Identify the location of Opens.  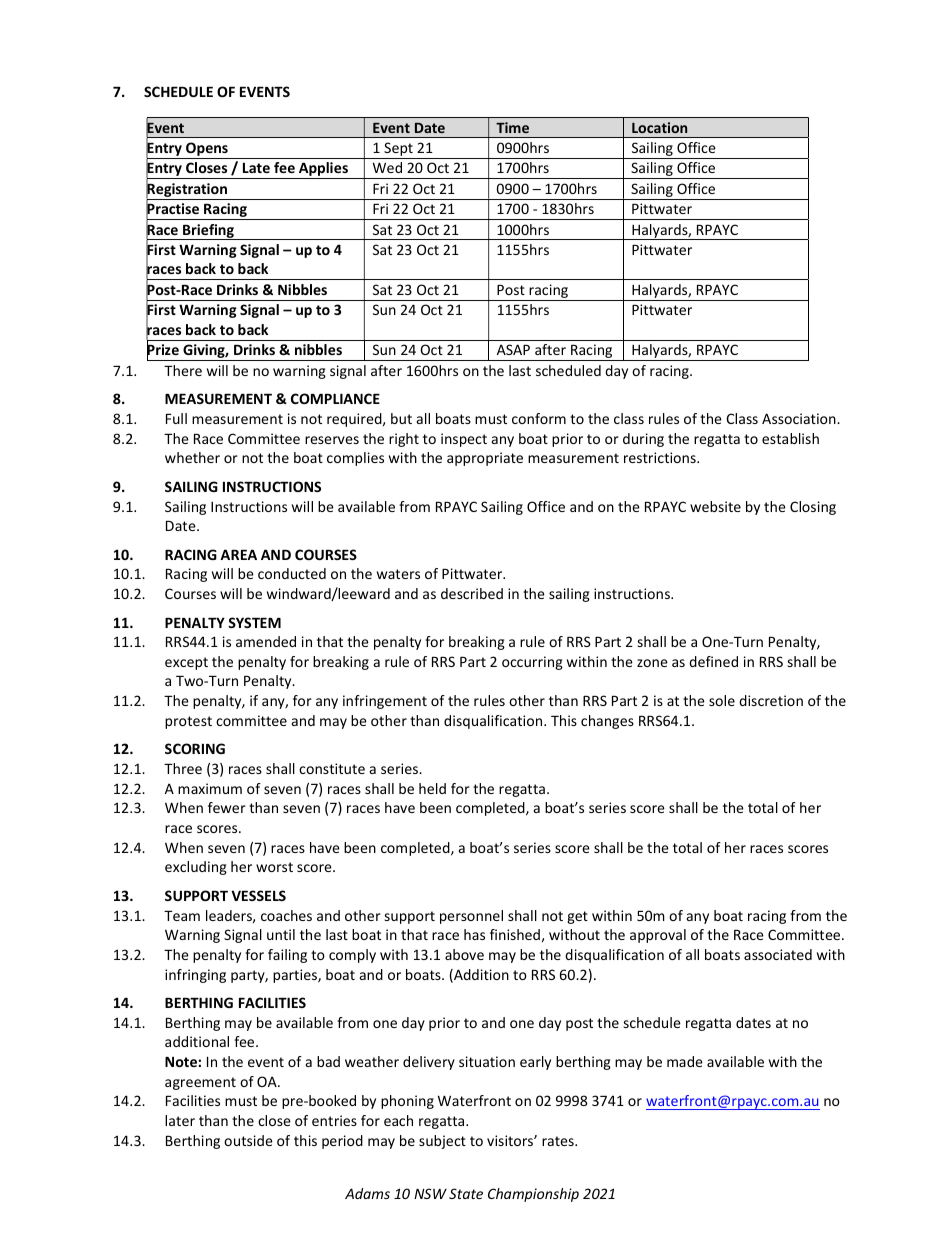
(207, 150).
